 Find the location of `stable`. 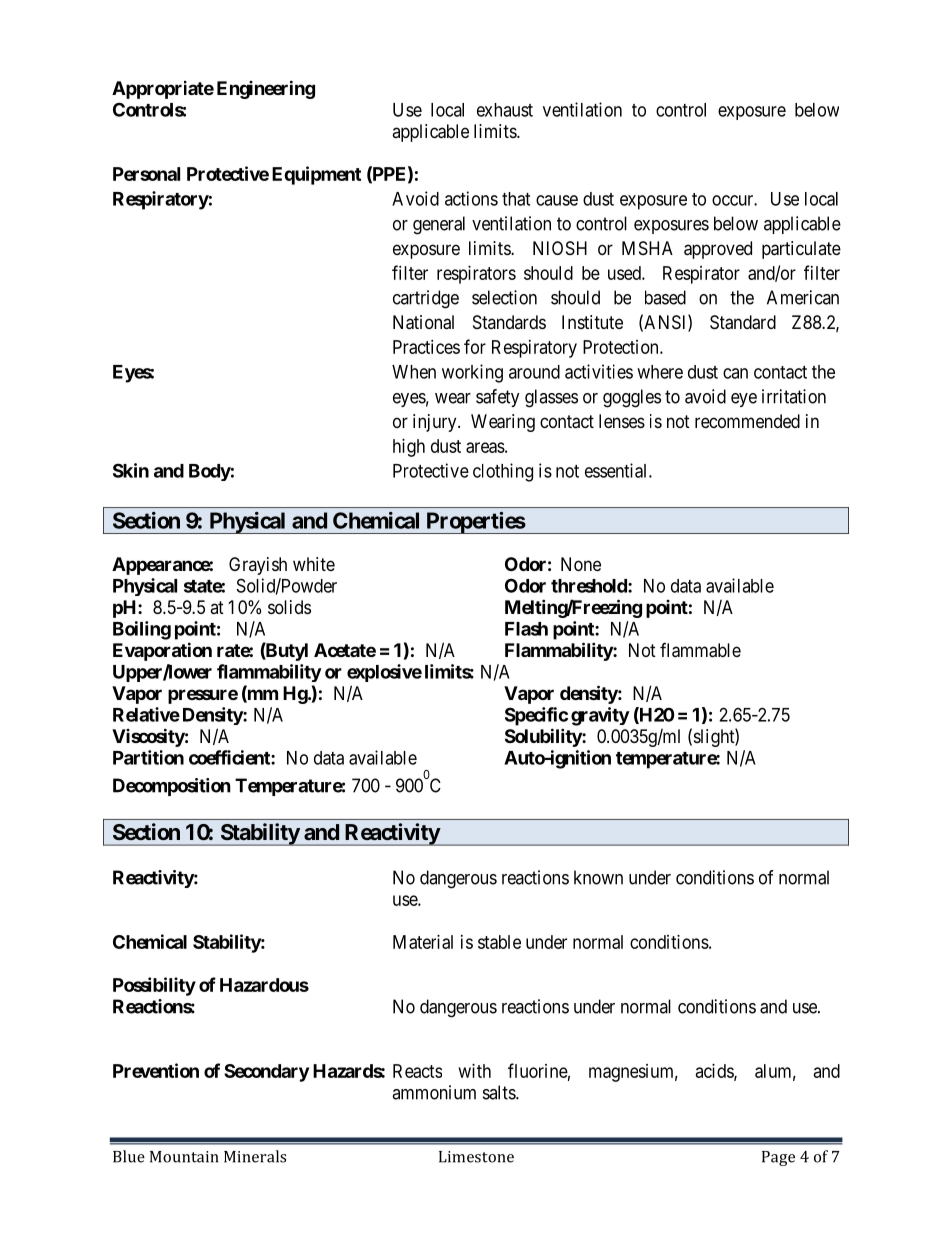

stable is located at coordinates (499, 942).
